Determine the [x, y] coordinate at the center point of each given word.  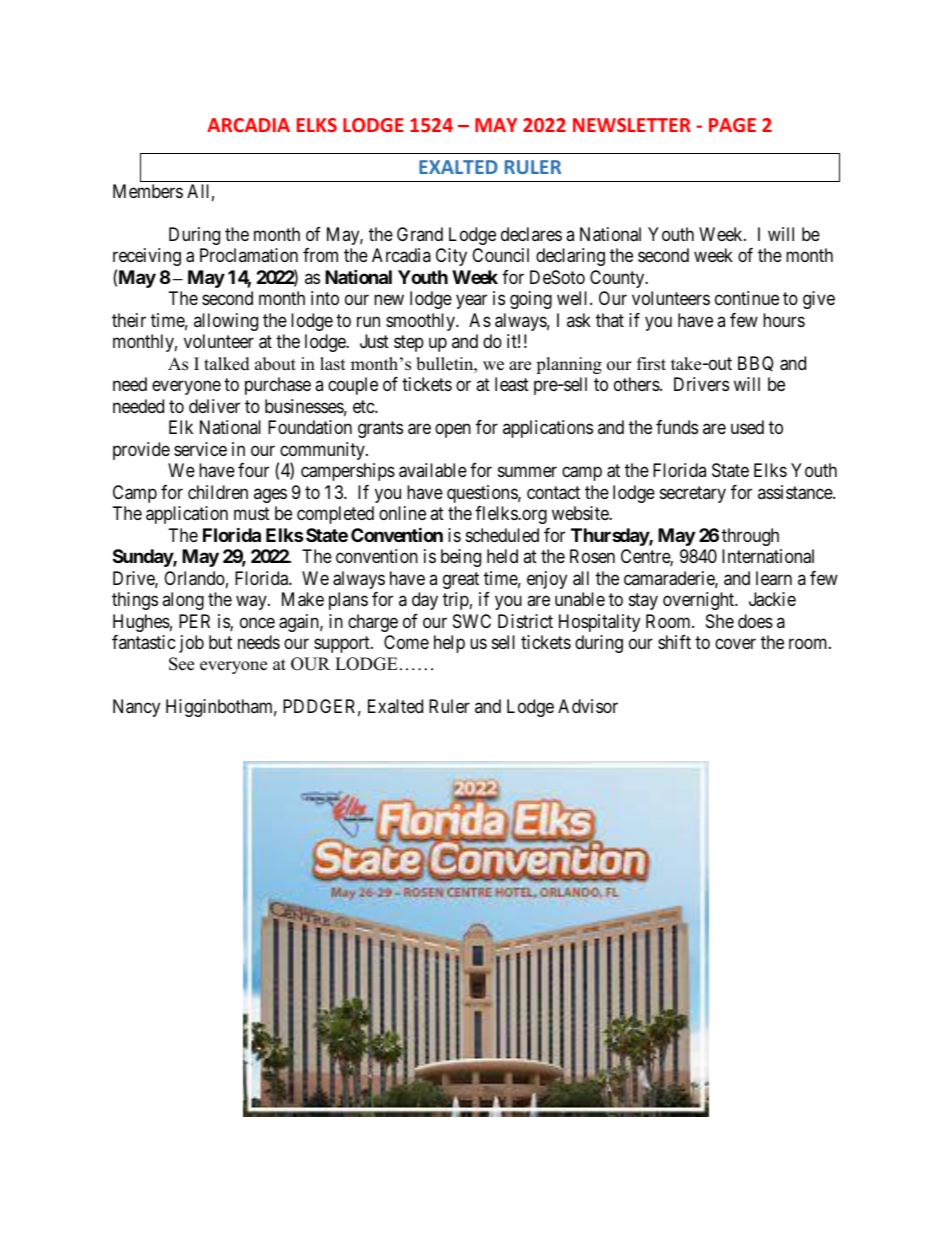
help [449, 644]
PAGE [732, 125]
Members [148, 191]
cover [735, 643]
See [181, 664]
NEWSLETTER [632, 125]
